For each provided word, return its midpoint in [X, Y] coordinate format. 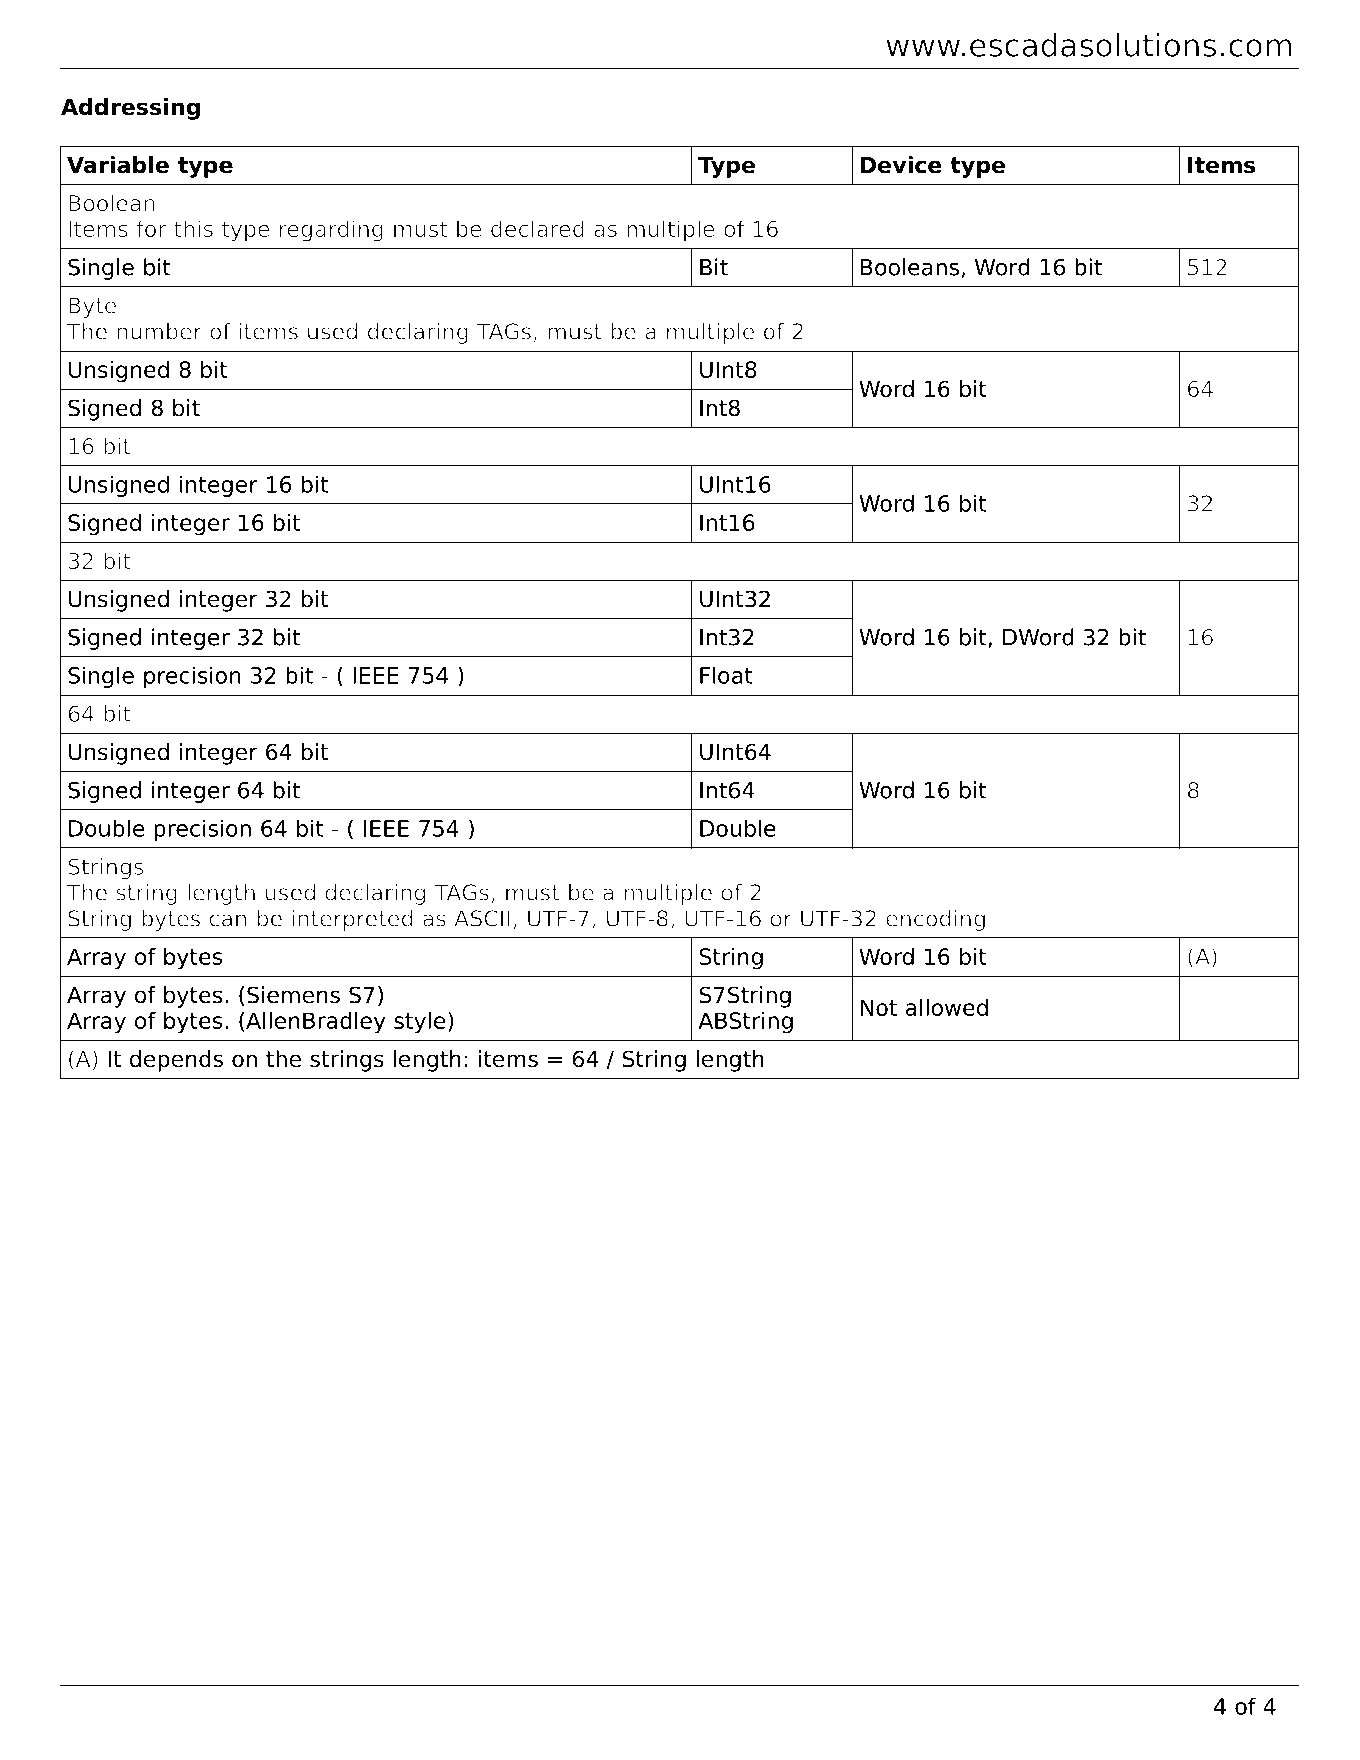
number [159, 331]
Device [901, 165]
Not [879, 1007]
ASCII [482, 918]
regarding [331, 231]
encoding [935, 920]
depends [176, 1061]
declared [537, 228]
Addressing [130, 109]
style [420, 1023]
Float [726, 675]
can [227, 920]
